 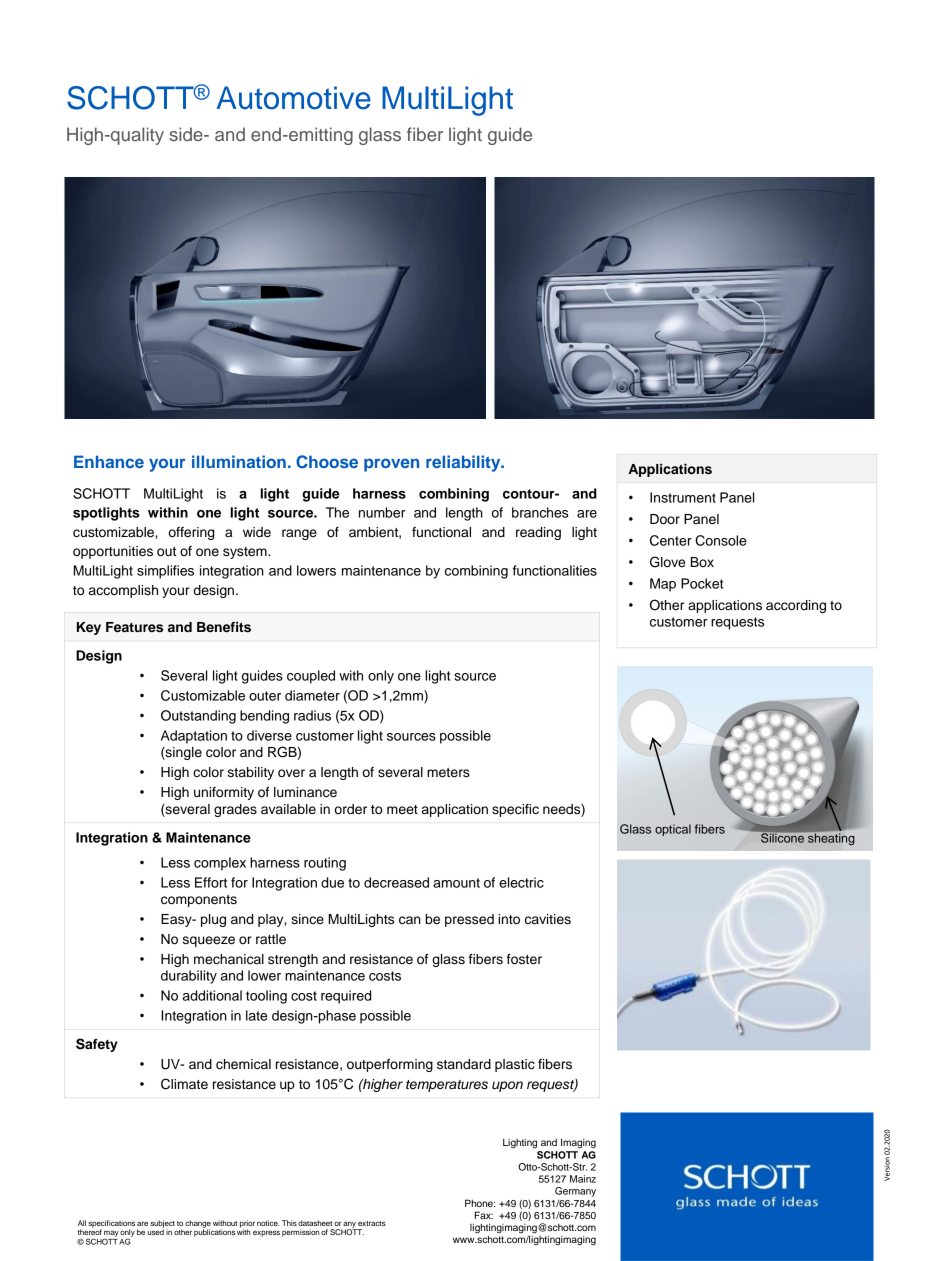 What do you see at coordinates (391, 465) in the page?
I see `proven` at bounding box center [391, 465].
